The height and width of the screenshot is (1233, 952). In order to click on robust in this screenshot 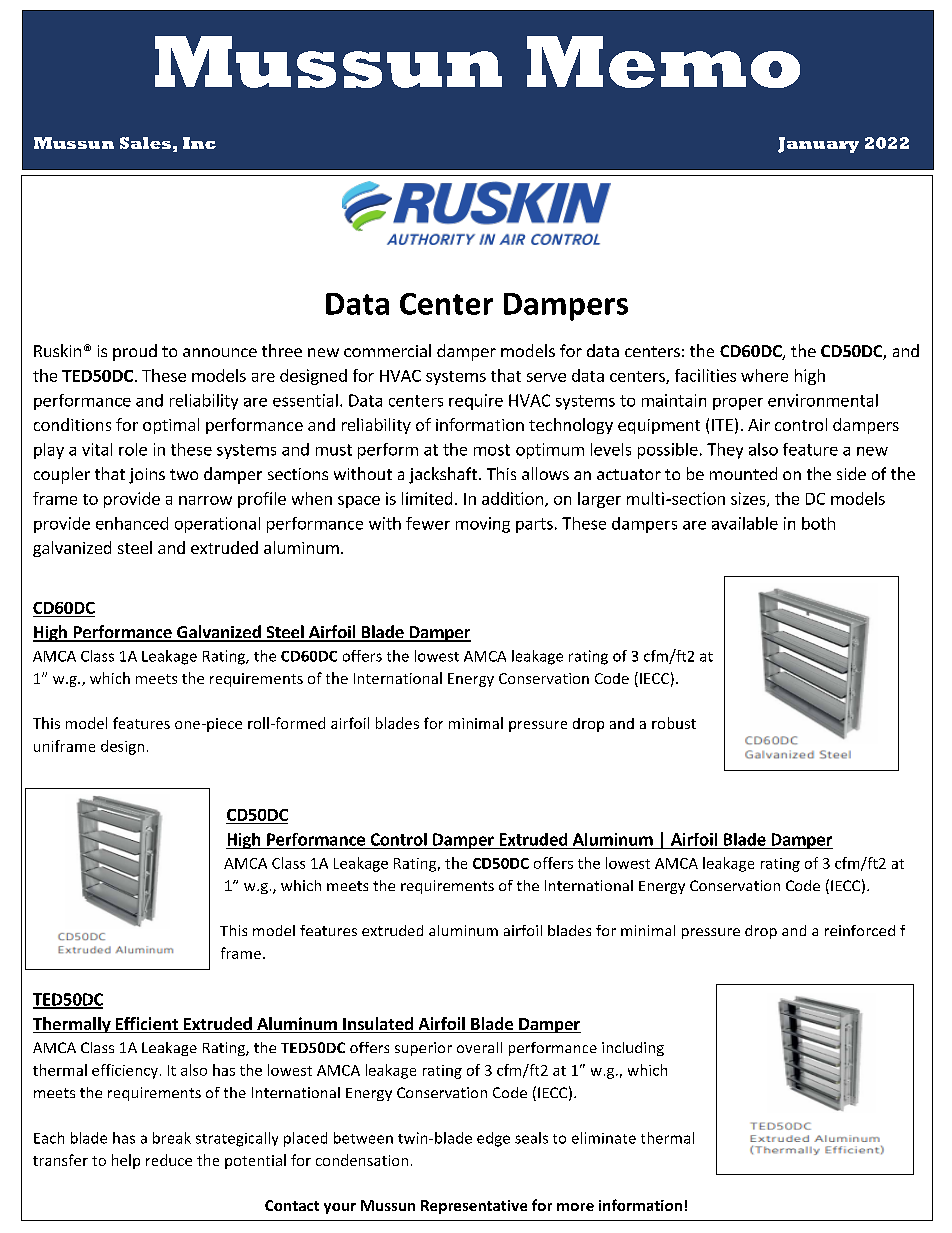, I will do `click(674, 723)`.
